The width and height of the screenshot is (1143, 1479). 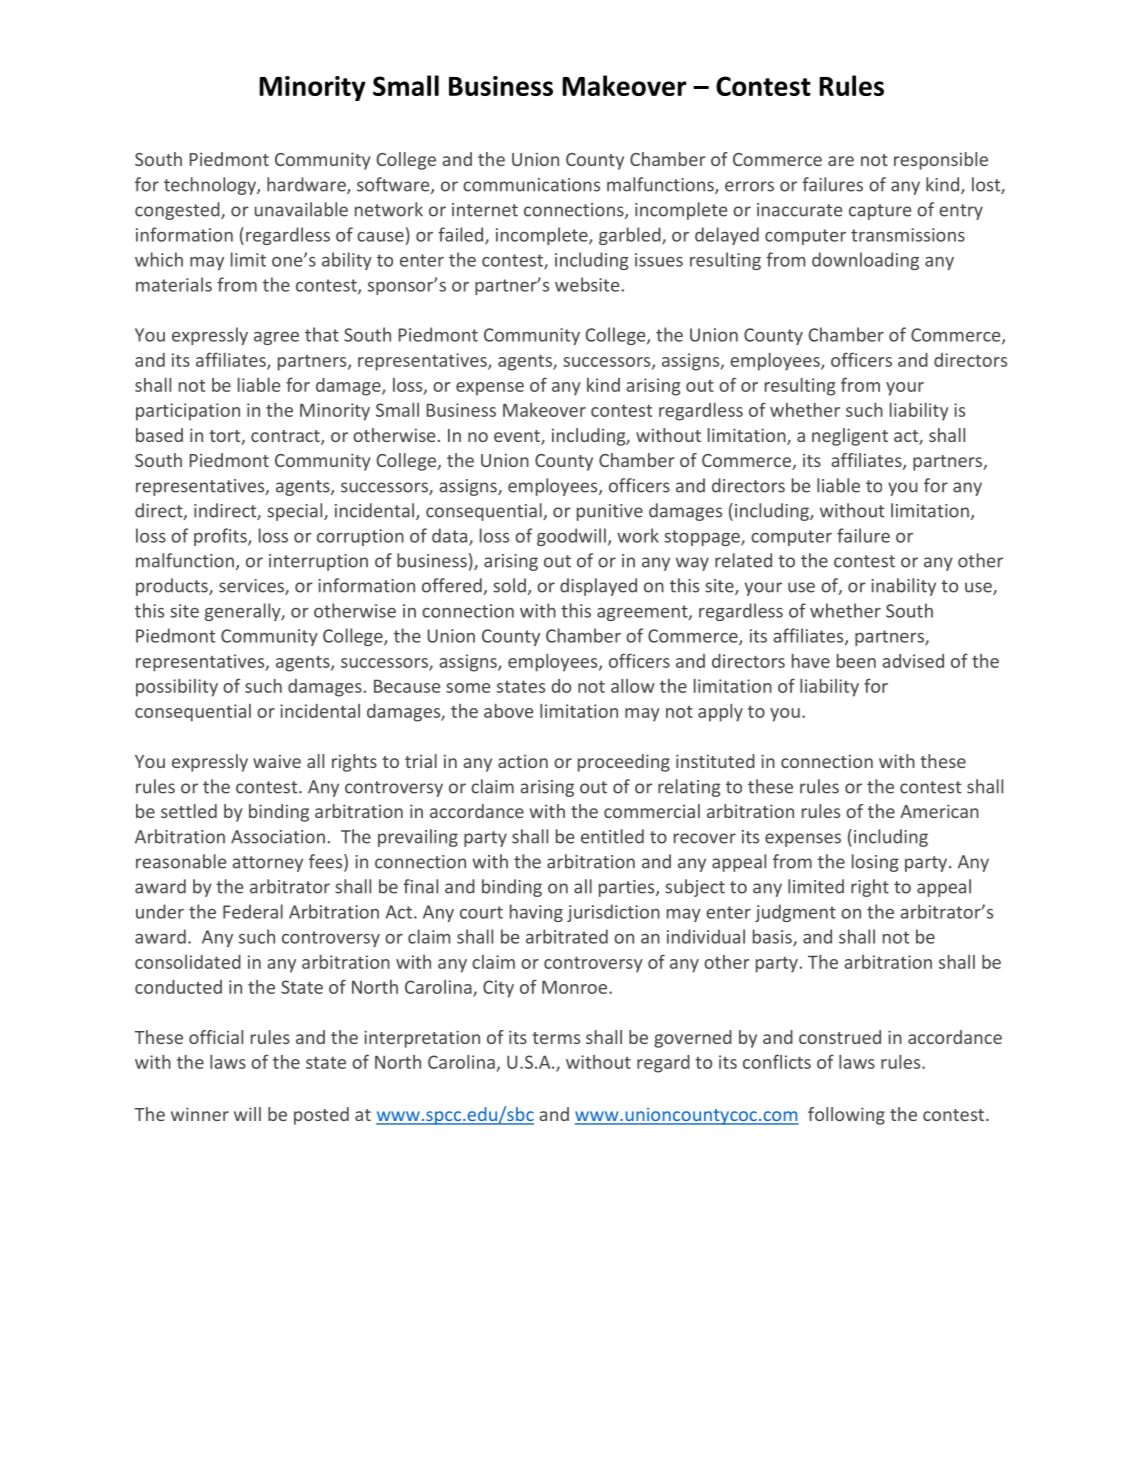 I want to click on contract, so click(x=286, y=437).
